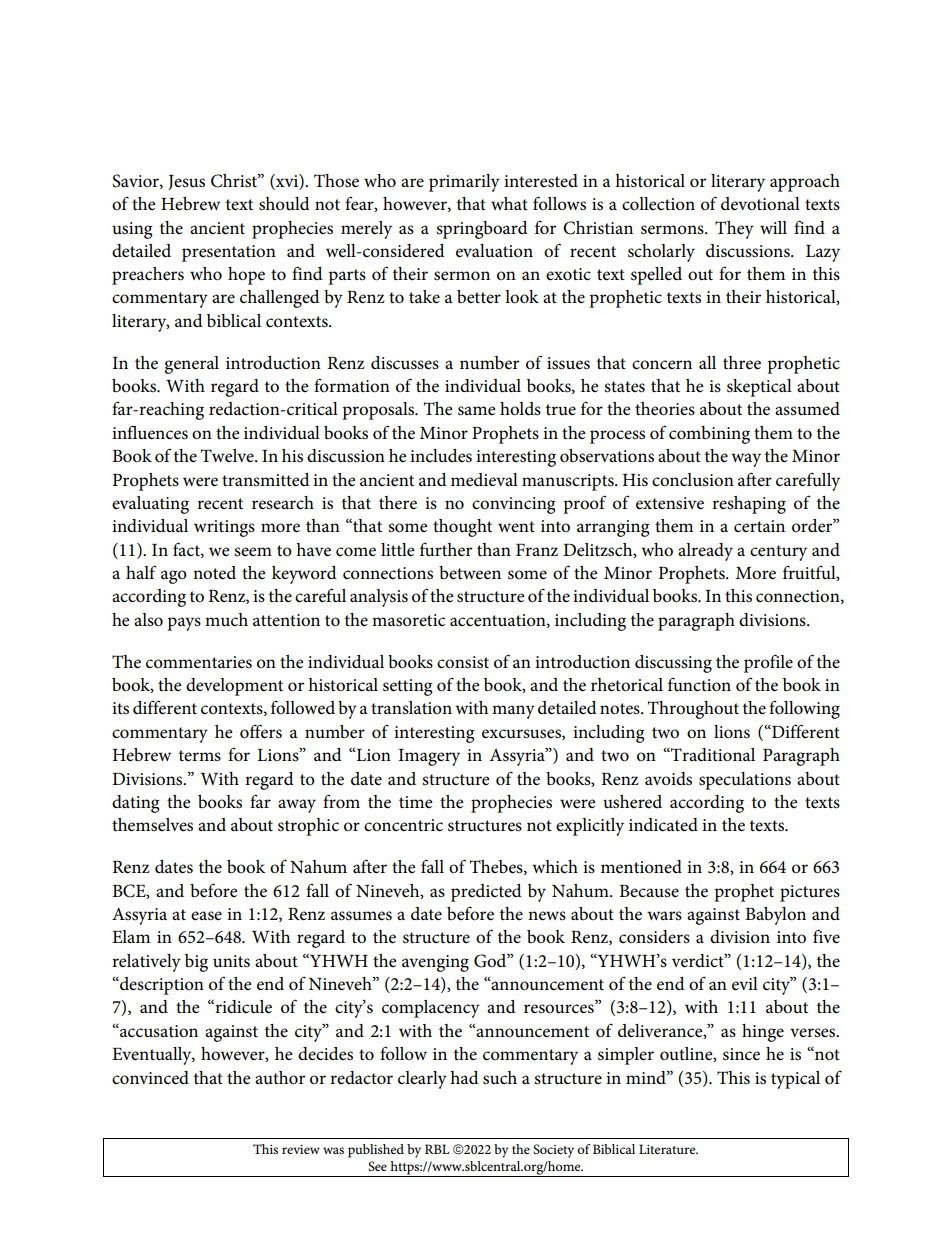 This screenshot has height=1233, width=952. I want to click on century, so click(778, 553).
